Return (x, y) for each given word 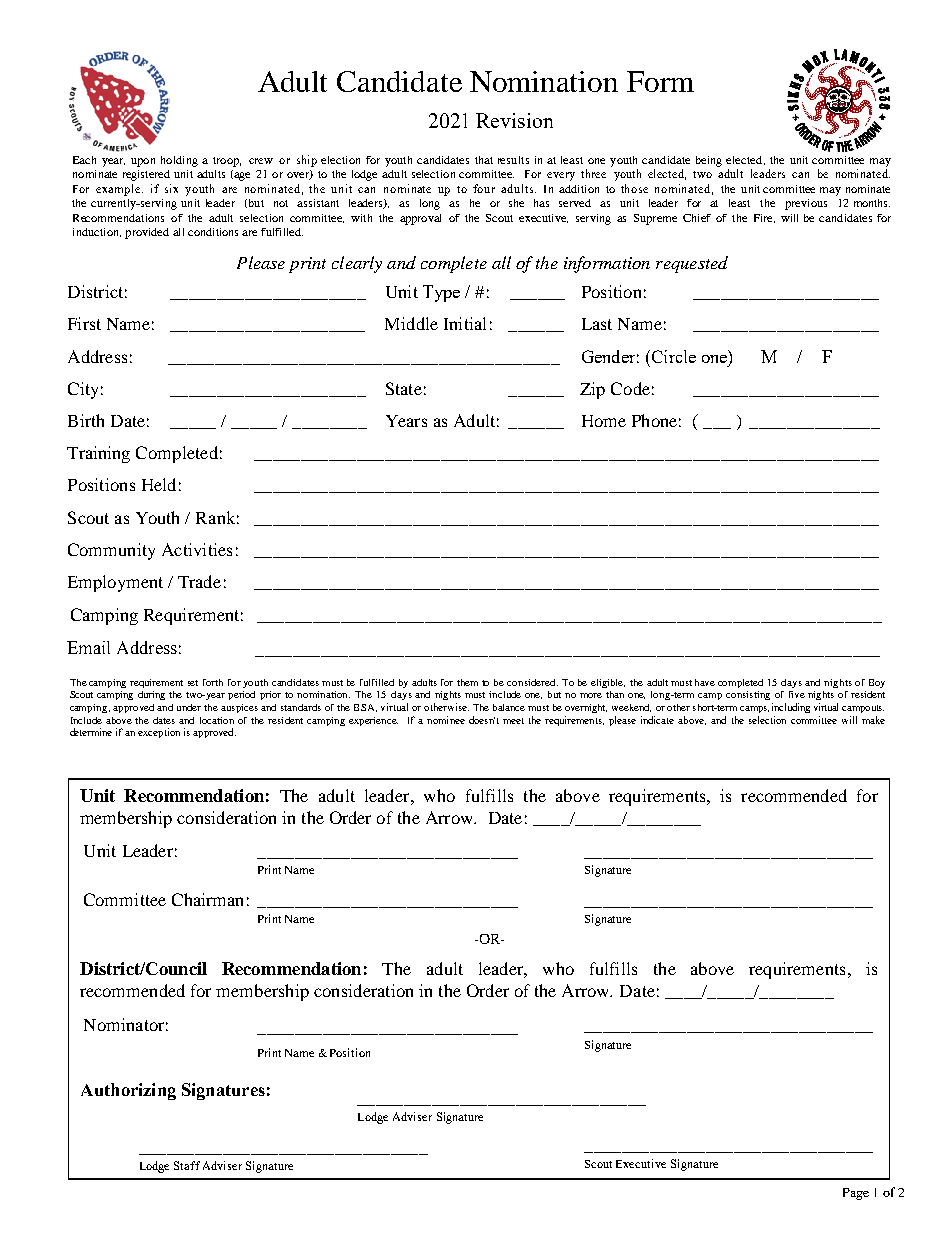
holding (179, 161)
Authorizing (128, 1091)
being (709, 161)
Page (856, 1194)
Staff (187, 1165)
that (484, 160)
